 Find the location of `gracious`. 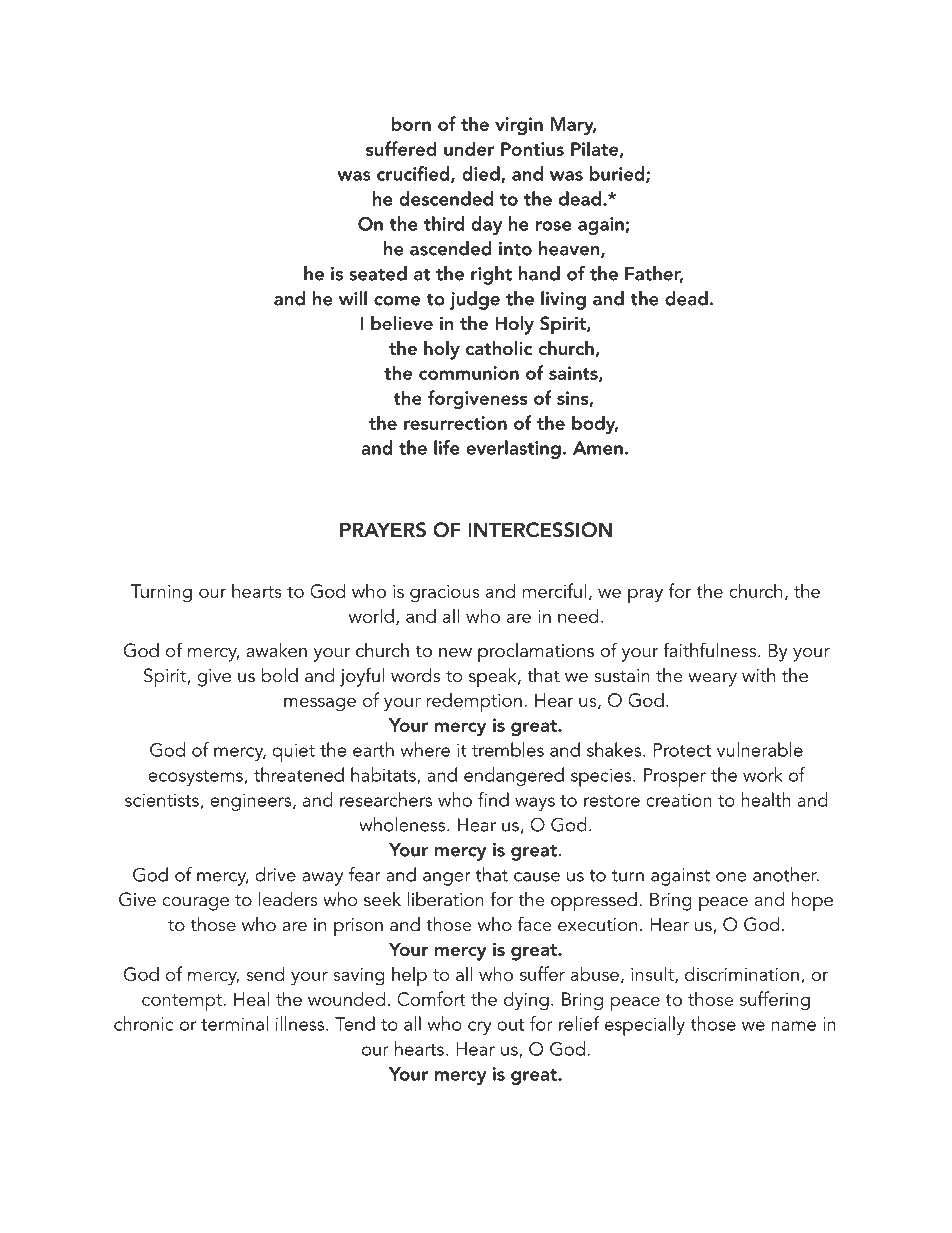

gracious is located at coordinates (444, 594).
